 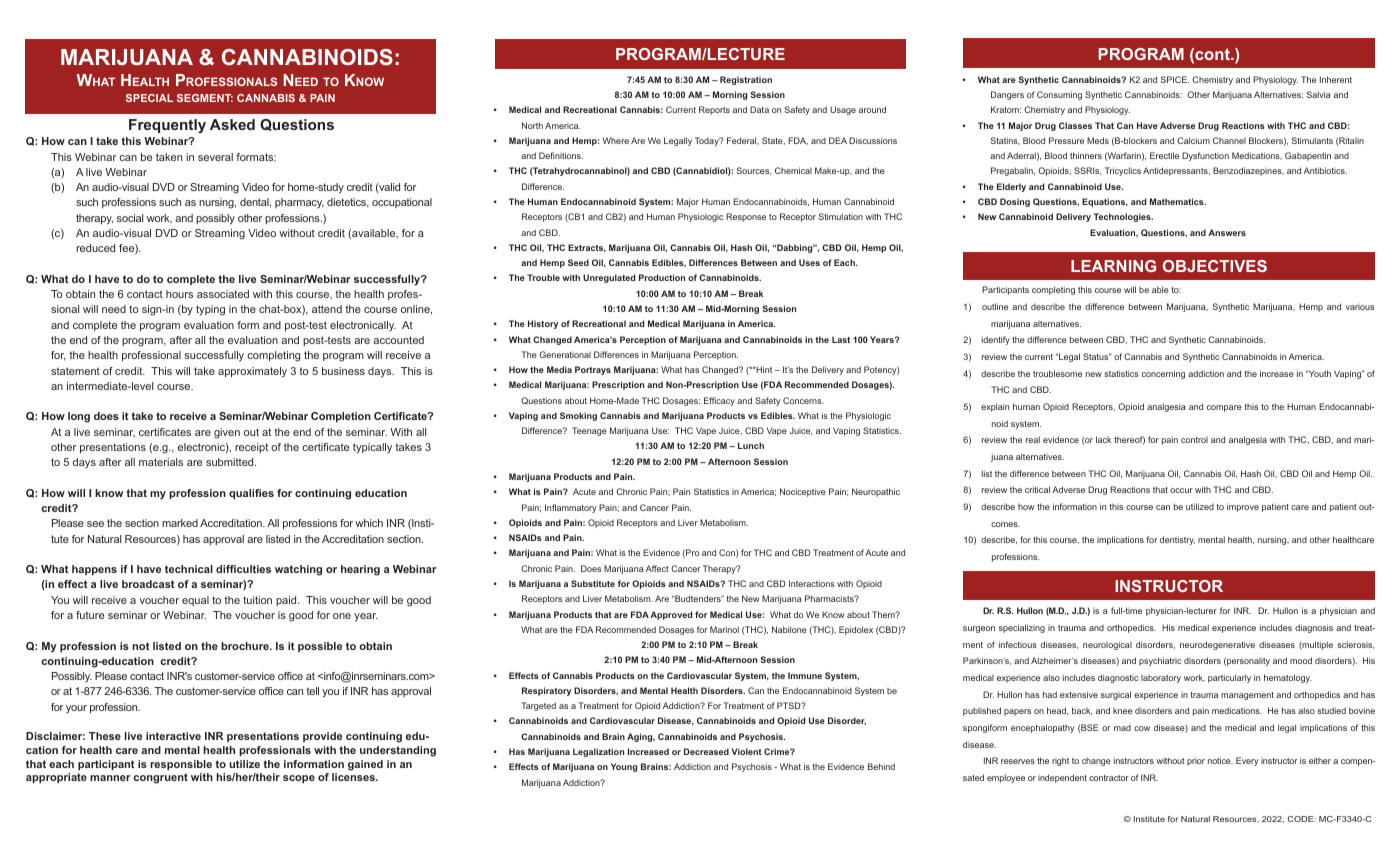 What do you see at coordinates (1220, 760) in the image?
I see `notice` at bounding box center [1220, 760].
